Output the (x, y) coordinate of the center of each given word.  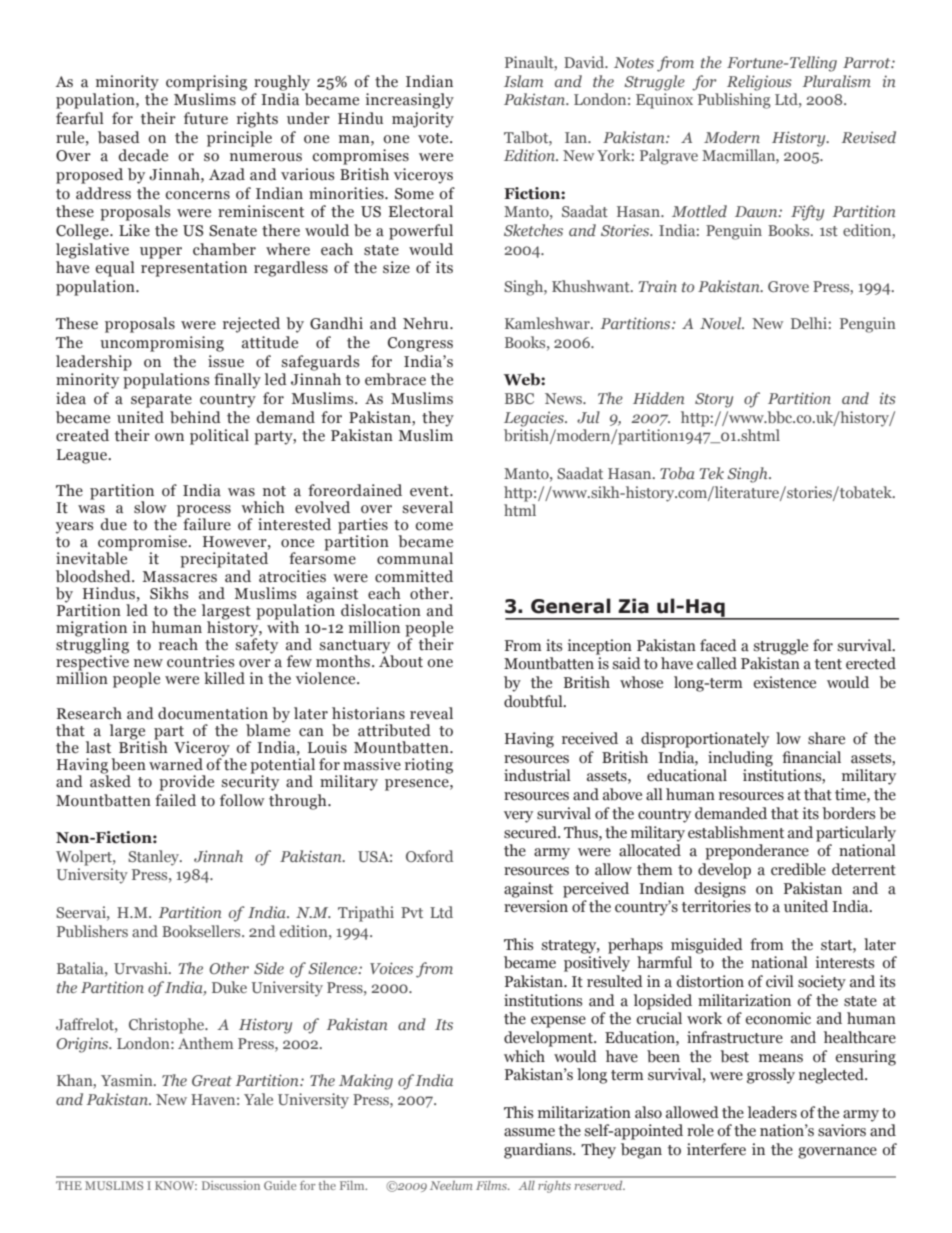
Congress (420, 344)
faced (718, 645)
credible (798, 869)
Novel (722, 323)
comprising (206, 83)
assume (529, 1132)
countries (200, 661)
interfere (716, 1149)
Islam (523, 81)
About (401, 660)
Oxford (429, 856)
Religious (759, 83)
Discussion (231, 1185)
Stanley (155, 858)
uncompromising (162, 344)
